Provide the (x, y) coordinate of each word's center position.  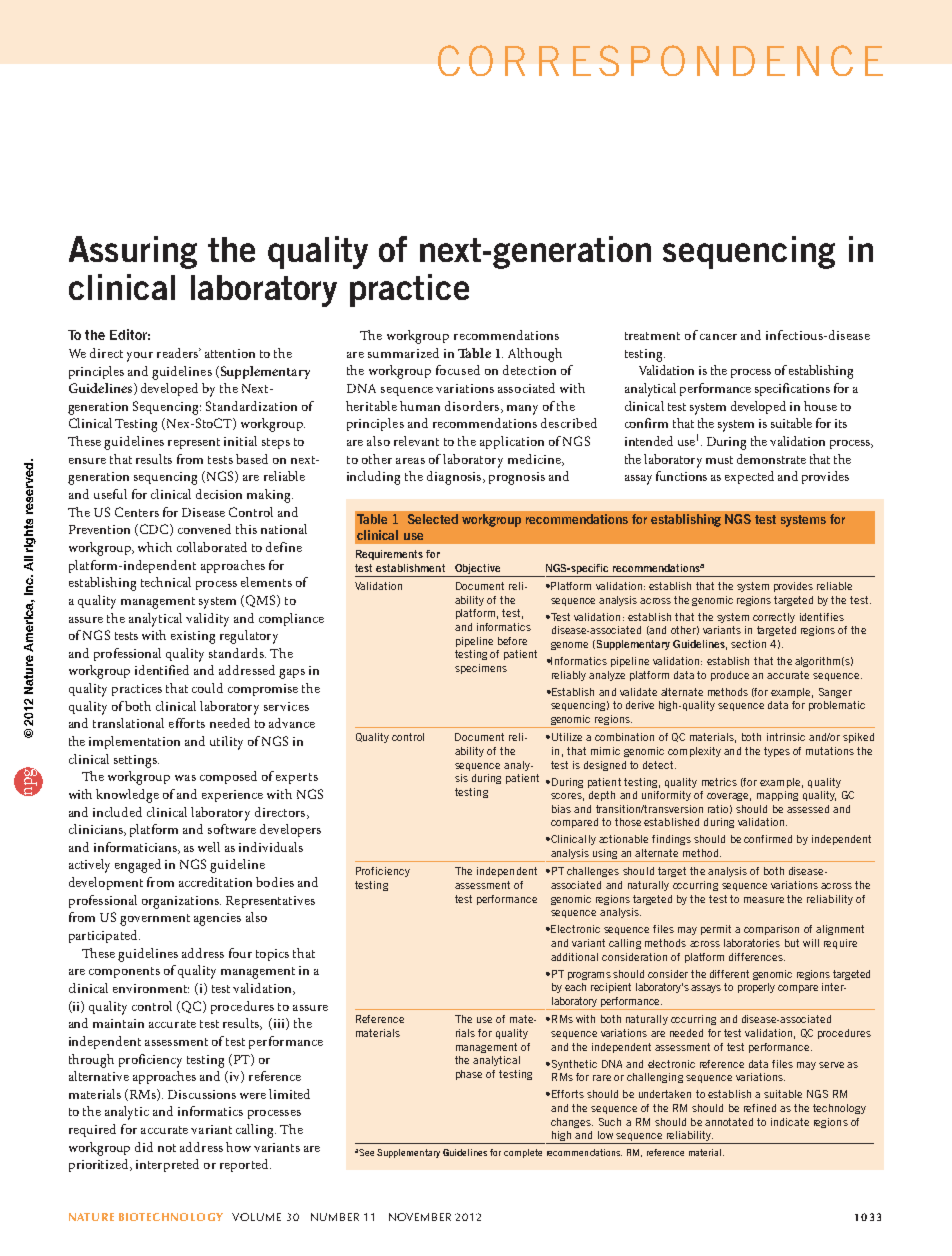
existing (193, 637)
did (144, 1147)
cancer (718, 337)
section (748, 644)
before (512, 641)
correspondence (660, 60)
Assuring (133, 252)
